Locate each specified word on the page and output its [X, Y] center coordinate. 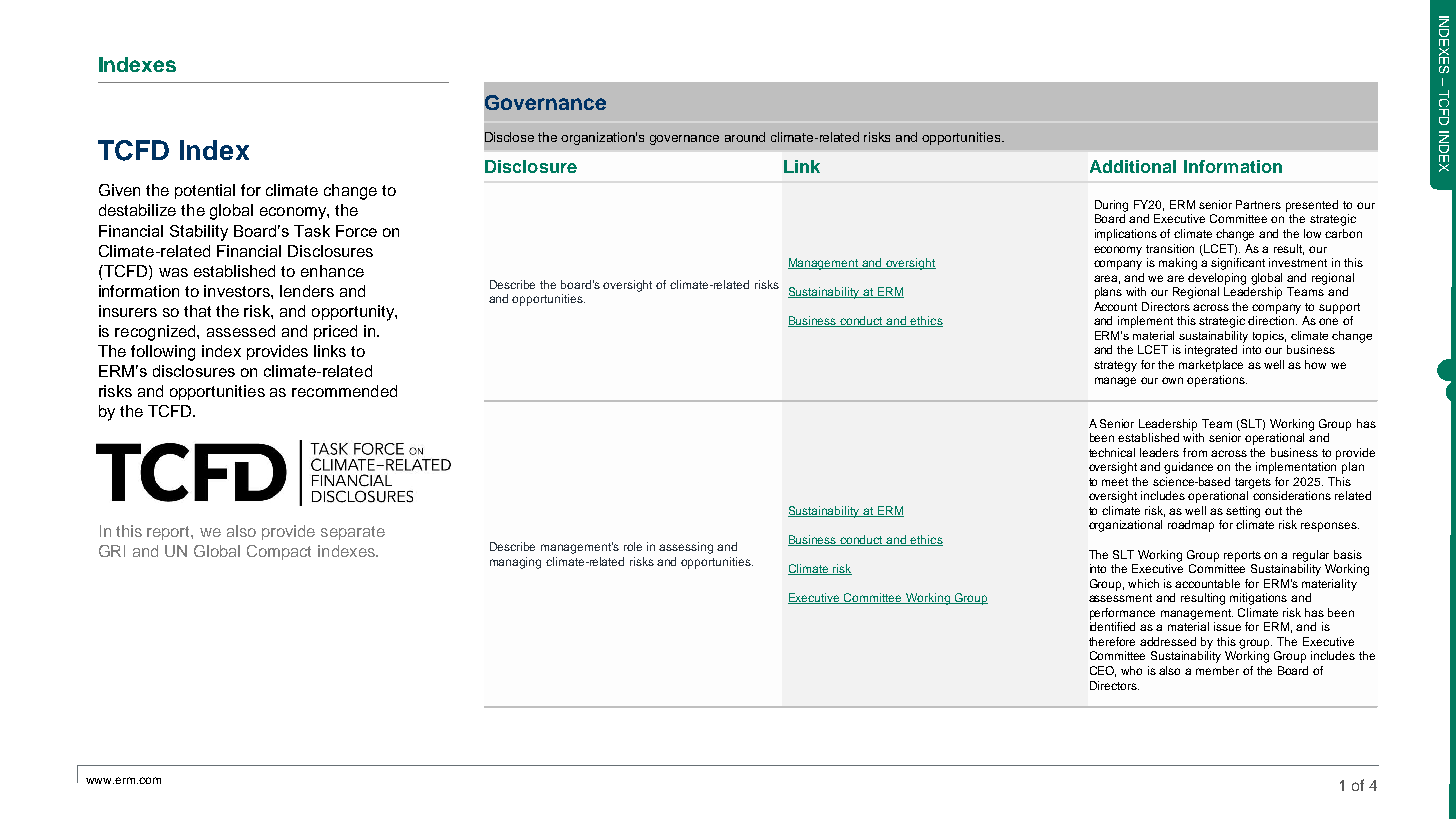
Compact [279, 552]
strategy [1115, 366]
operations [1217, 381]
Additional [1133, 166]
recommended [344, 391]
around [745, 137]
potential [205, 191]
